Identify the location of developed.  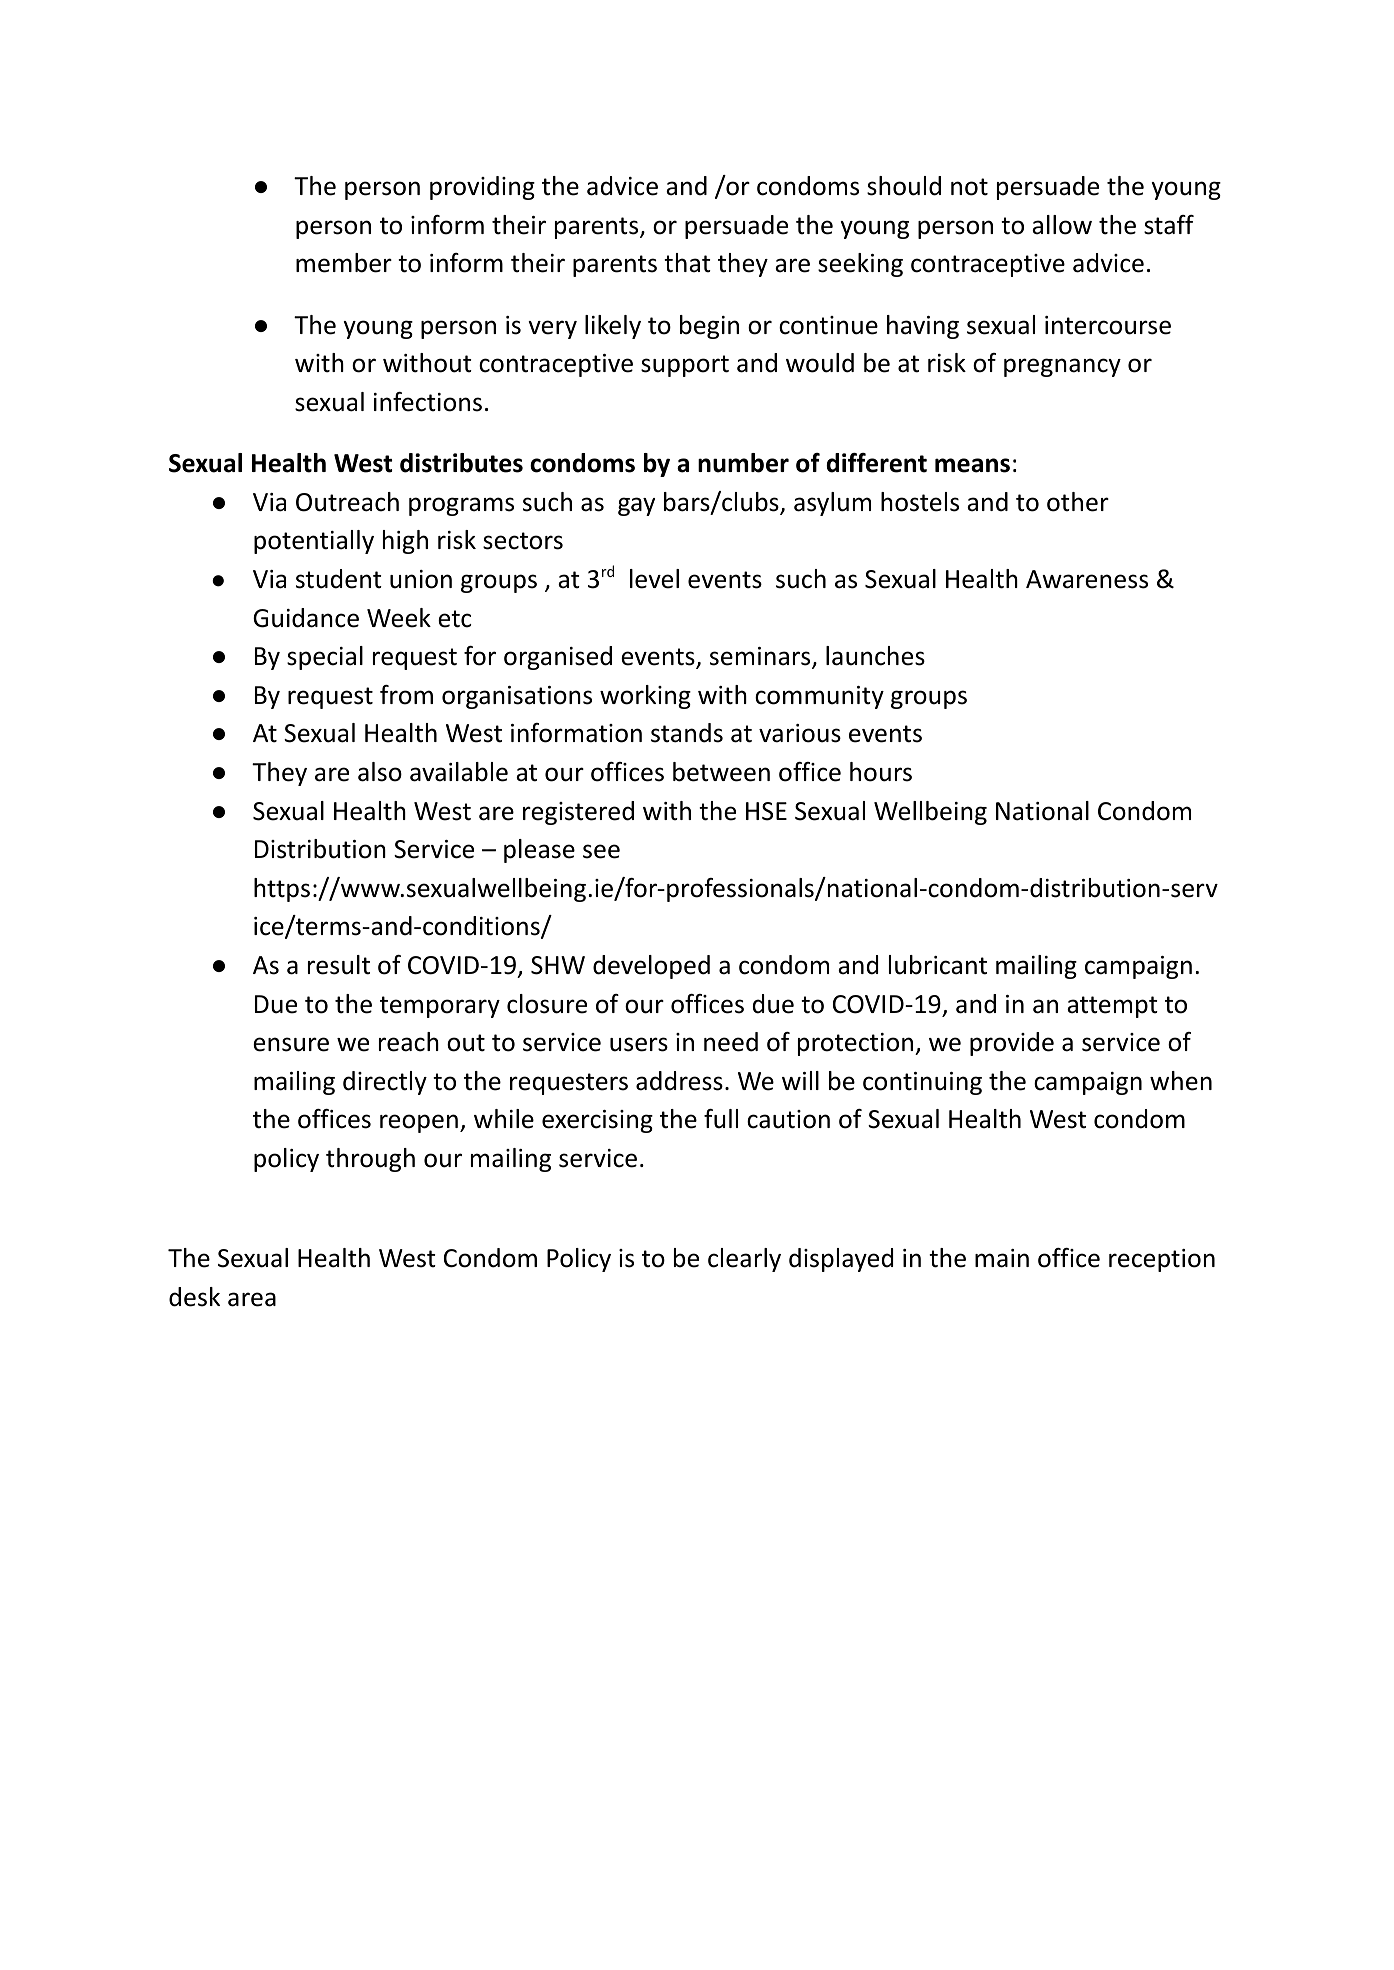
(651, 967).
